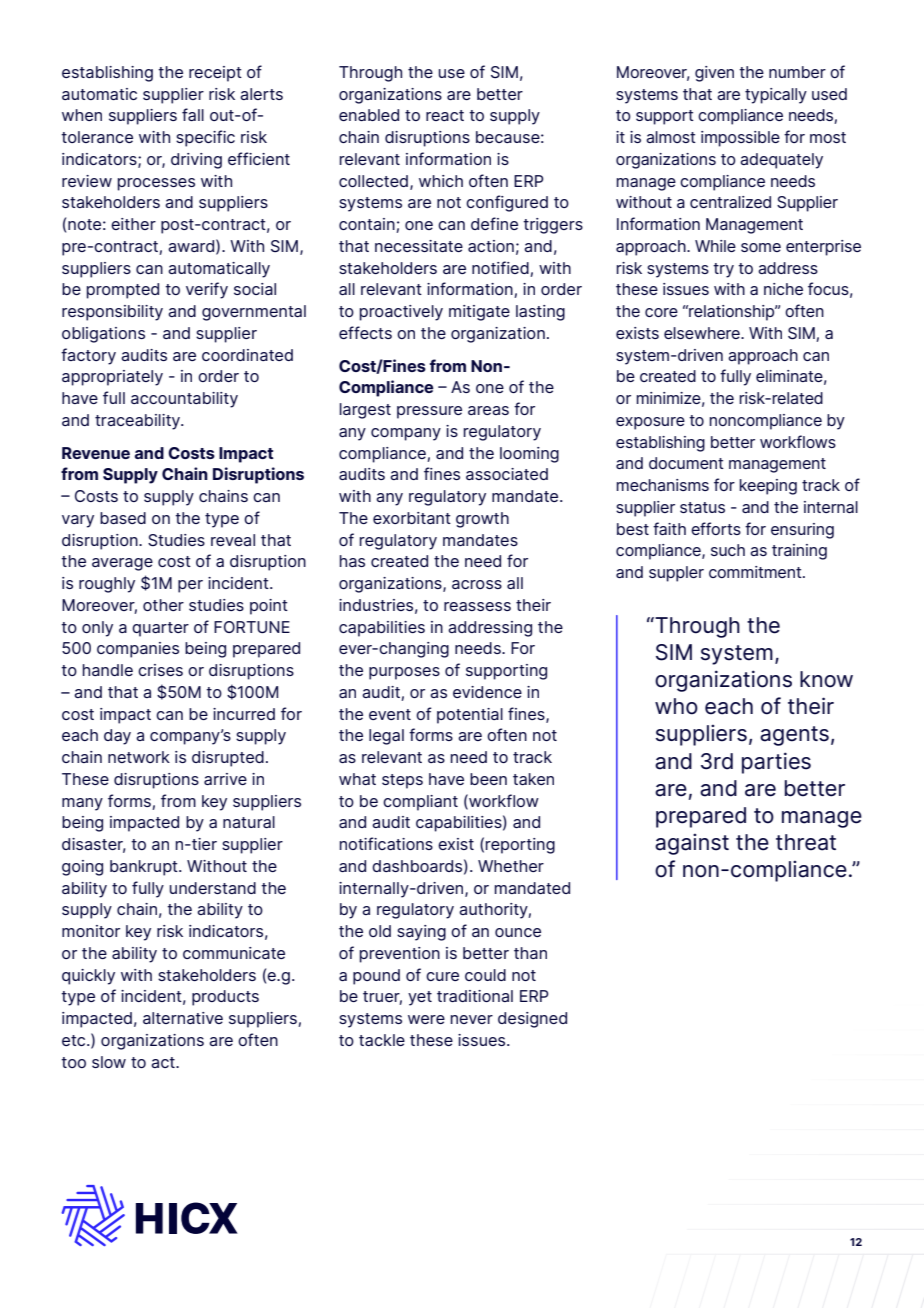 The image size is (924, 1308). Describe the element at coordinates (776, 96) in the screenshot. I see `typically` at that location.
